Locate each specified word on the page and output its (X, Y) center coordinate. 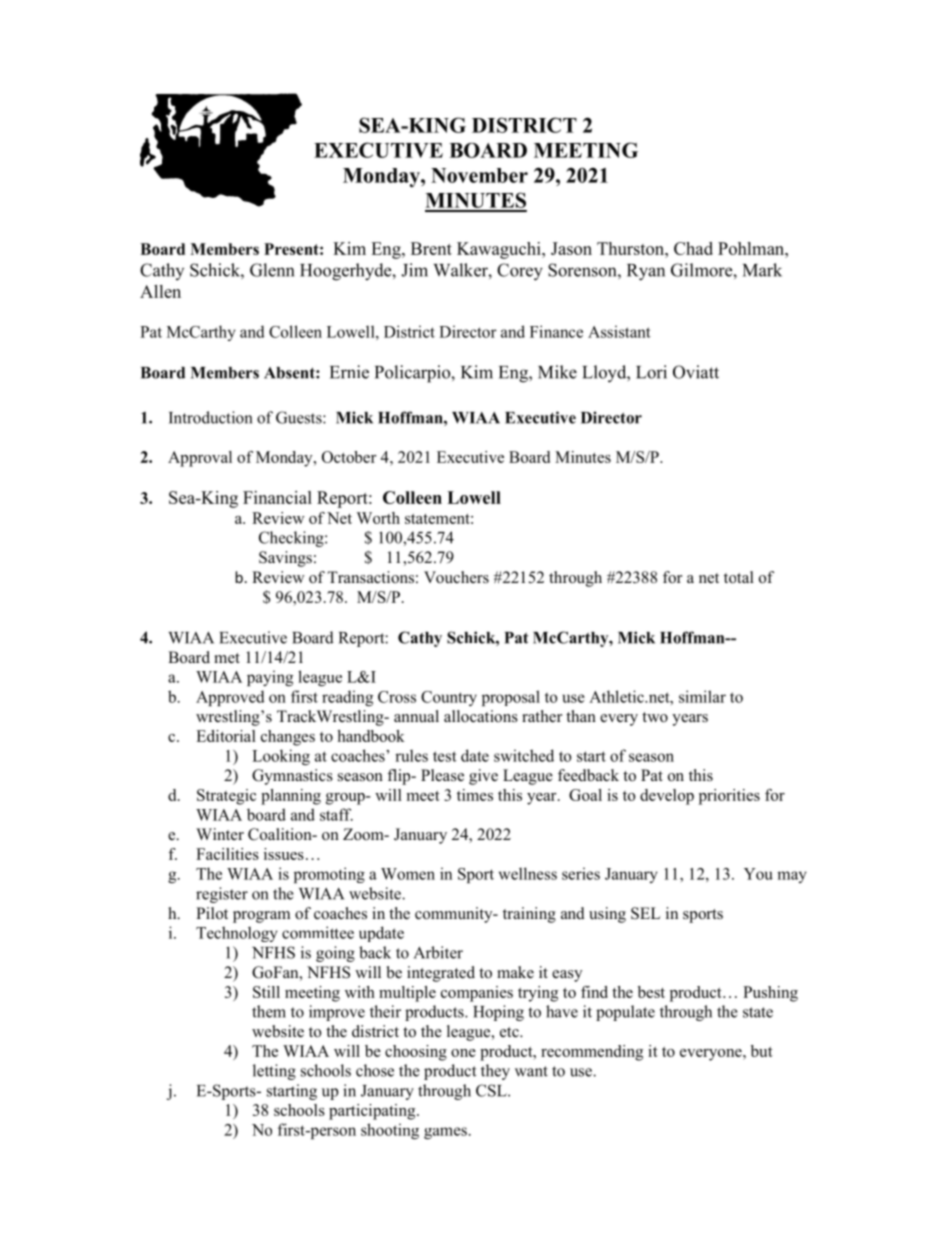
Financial (277, 497)
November (479, 175)
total (739, 577)
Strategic (226, 797)
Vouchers (456, 577)
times (475, 795)
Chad (693, 248)
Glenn (272, 270)
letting (274, 1072)
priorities (729, 797)
